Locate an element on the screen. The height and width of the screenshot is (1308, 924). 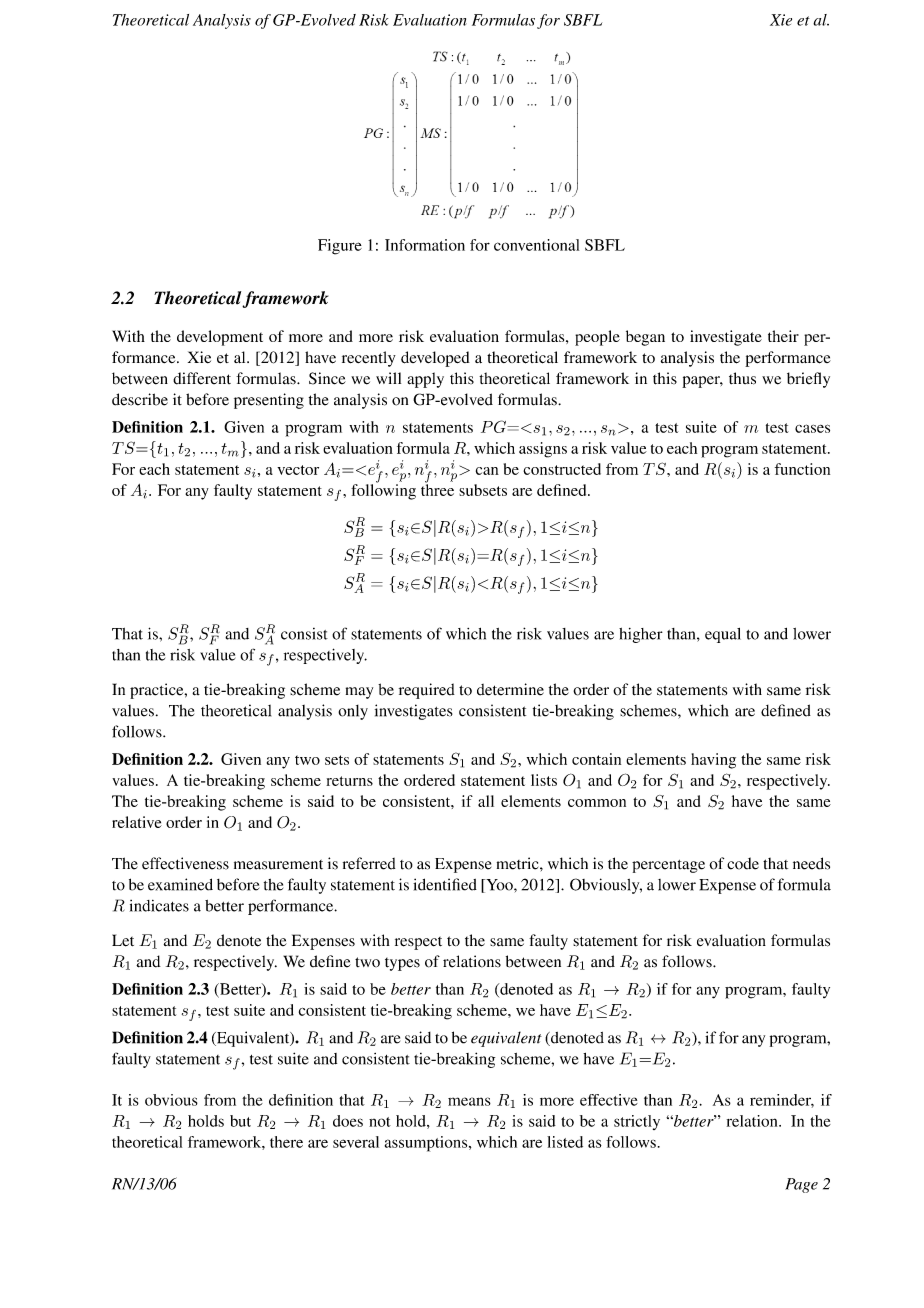
identified is located at coordinates (445, 884).
